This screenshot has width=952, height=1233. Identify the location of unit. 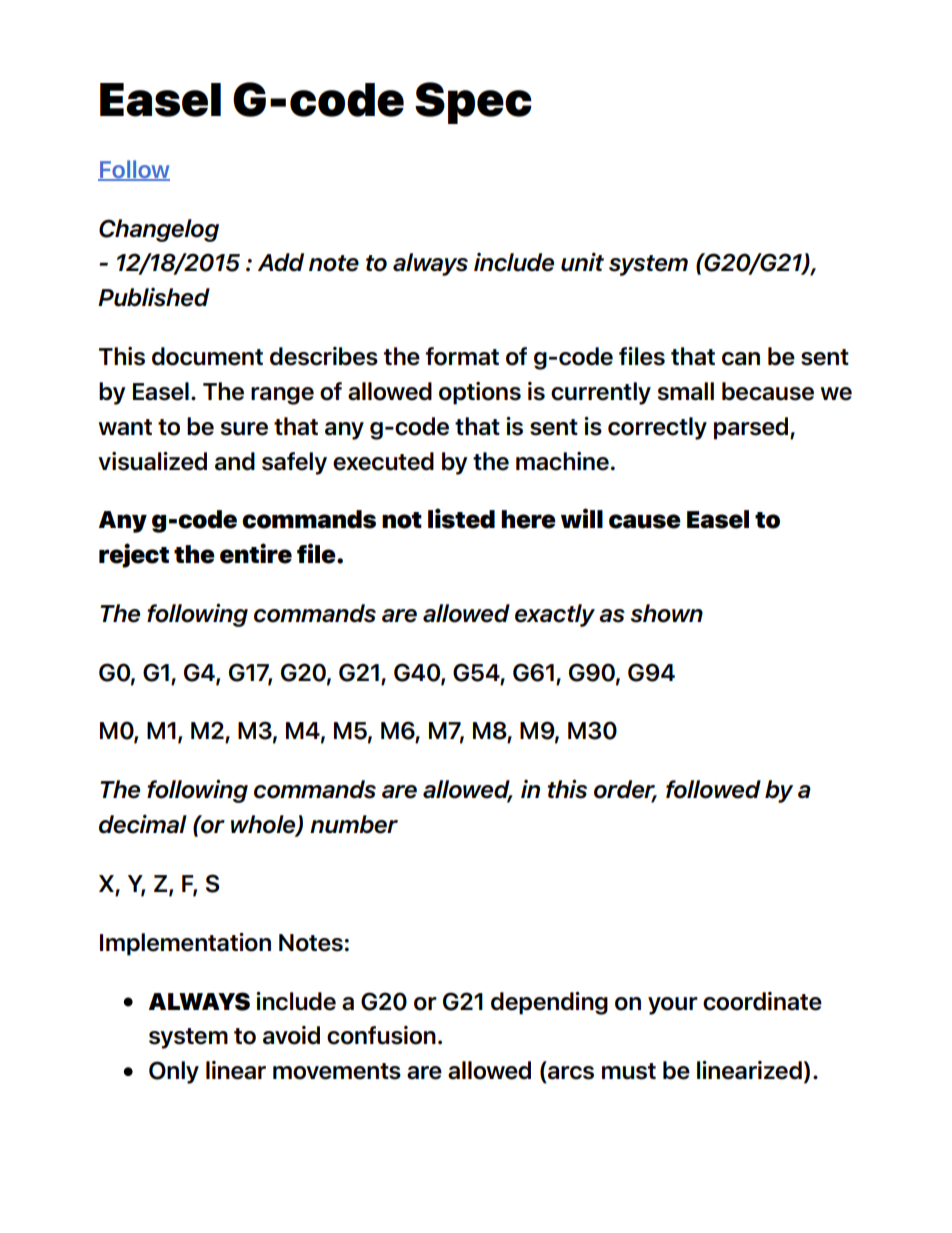
(582, 262).
